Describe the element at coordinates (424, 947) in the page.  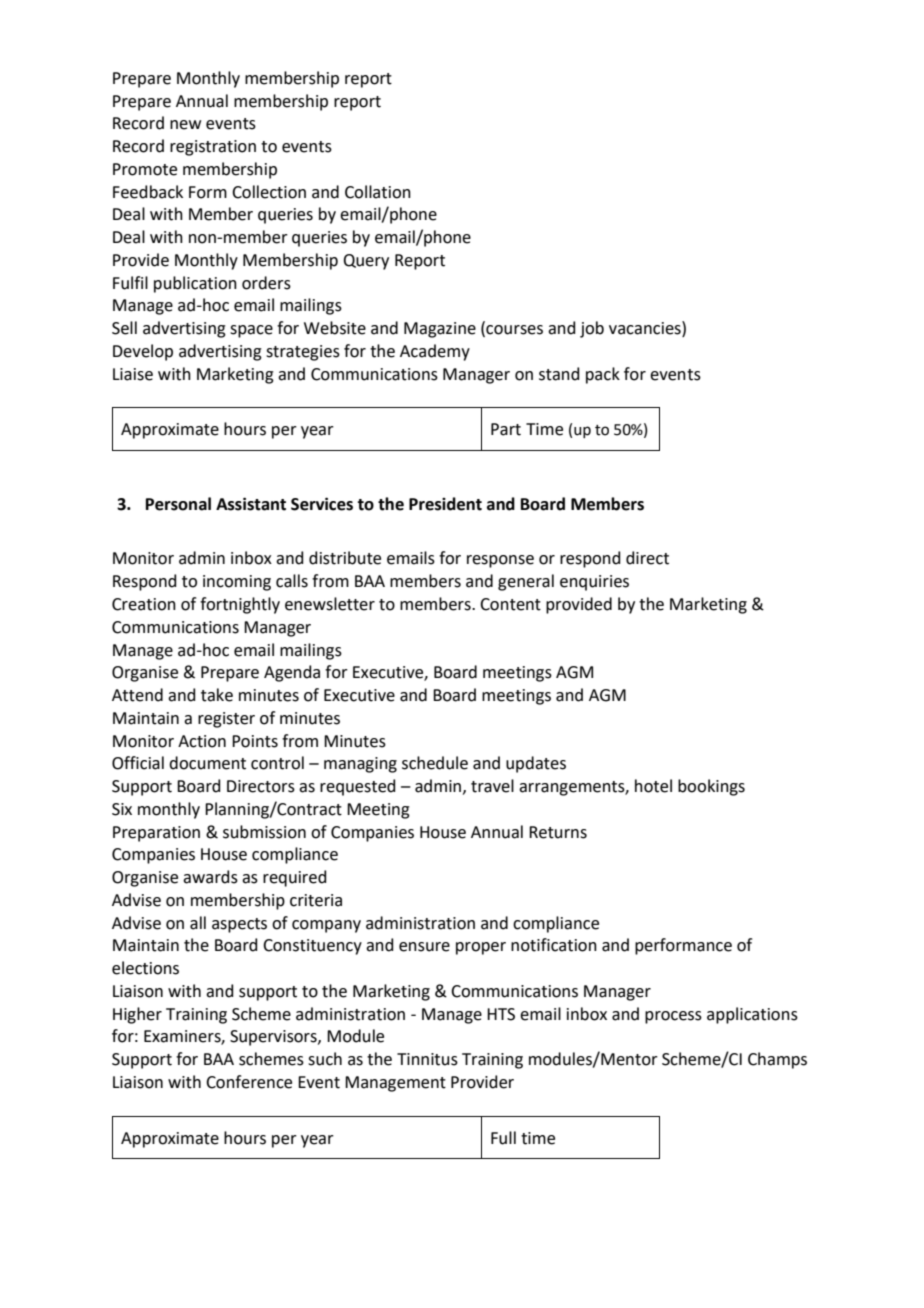
I see `ensure` at that location.
